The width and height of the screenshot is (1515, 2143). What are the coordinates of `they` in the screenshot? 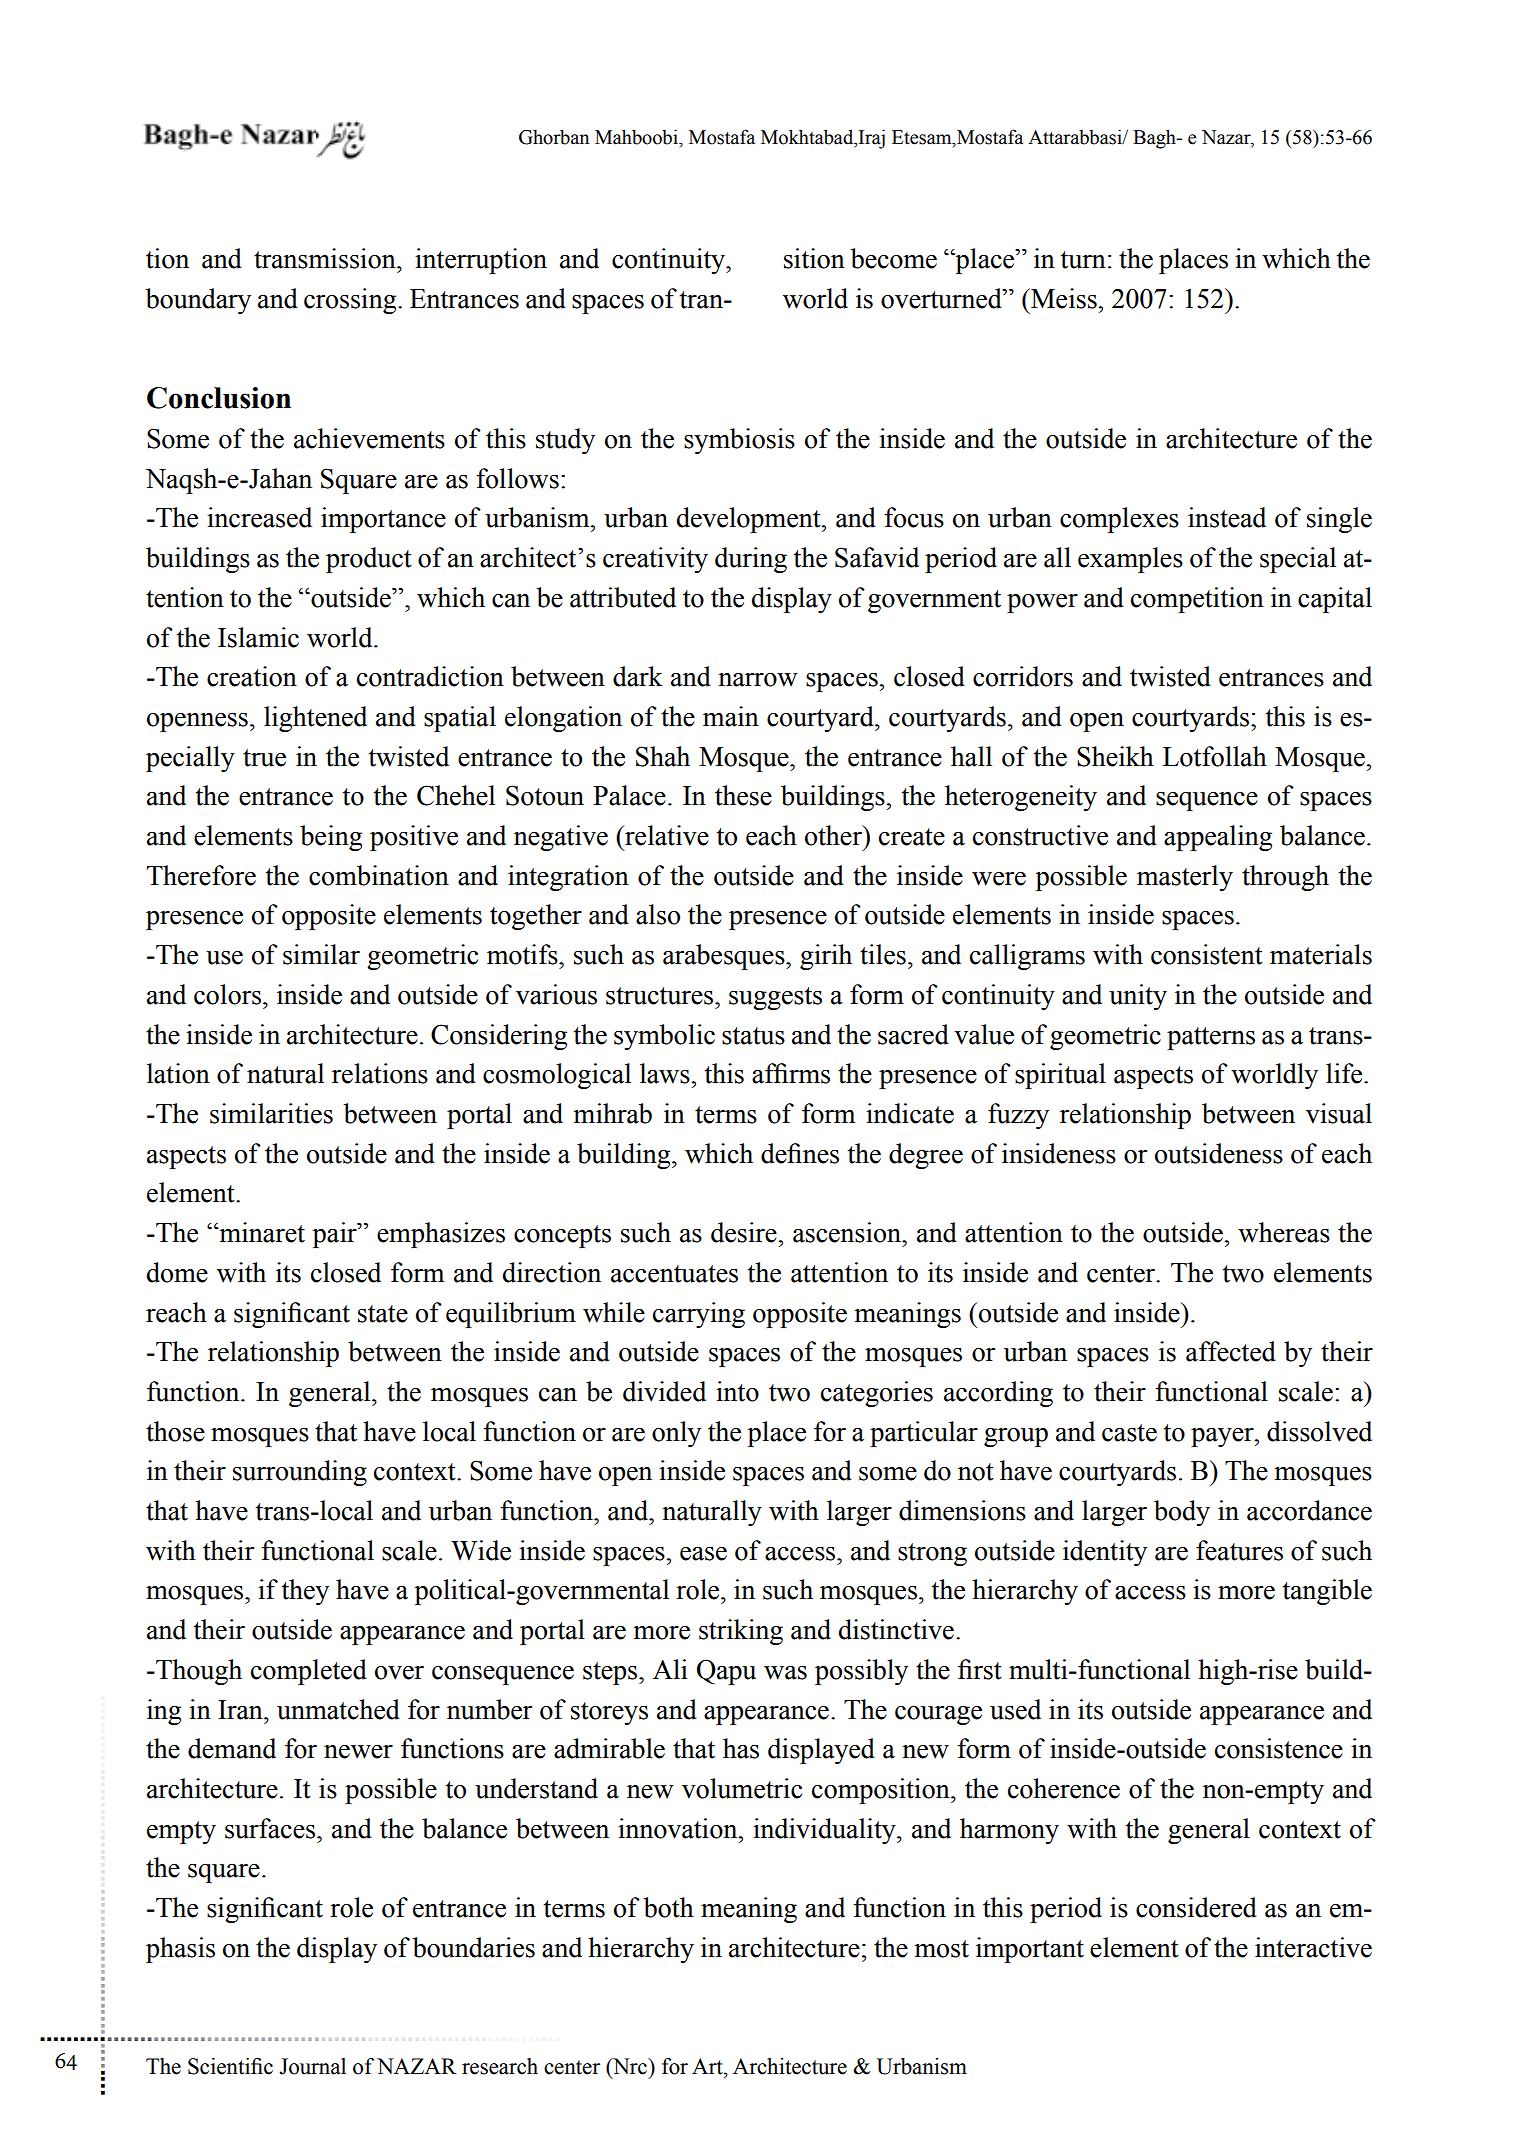 It's located at (305, 1592).
